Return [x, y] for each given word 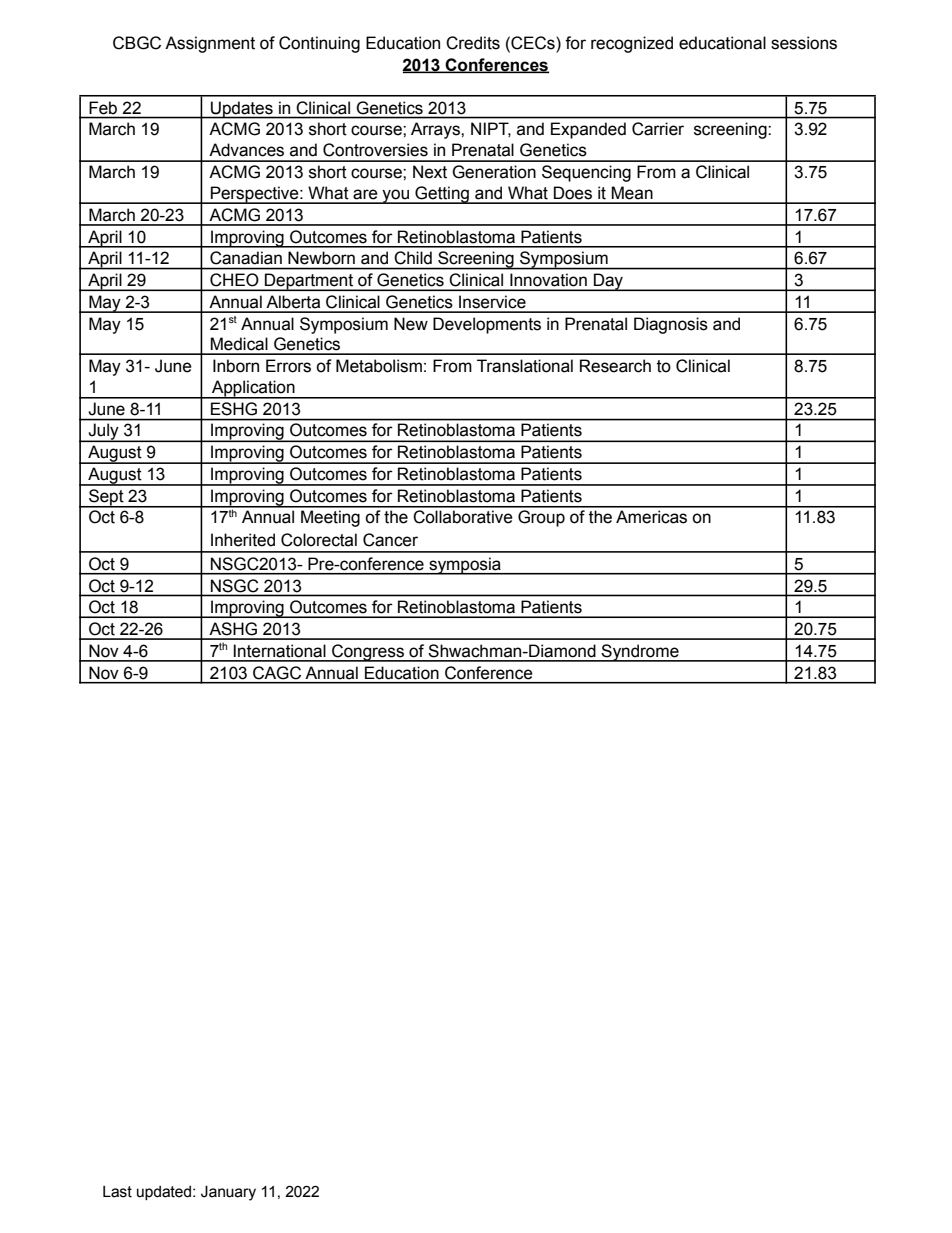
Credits [473, 43]
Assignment [210, 44]
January [228, 1193]
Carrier [658, 129]
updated [165, 1193]
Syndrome [640, 653]
